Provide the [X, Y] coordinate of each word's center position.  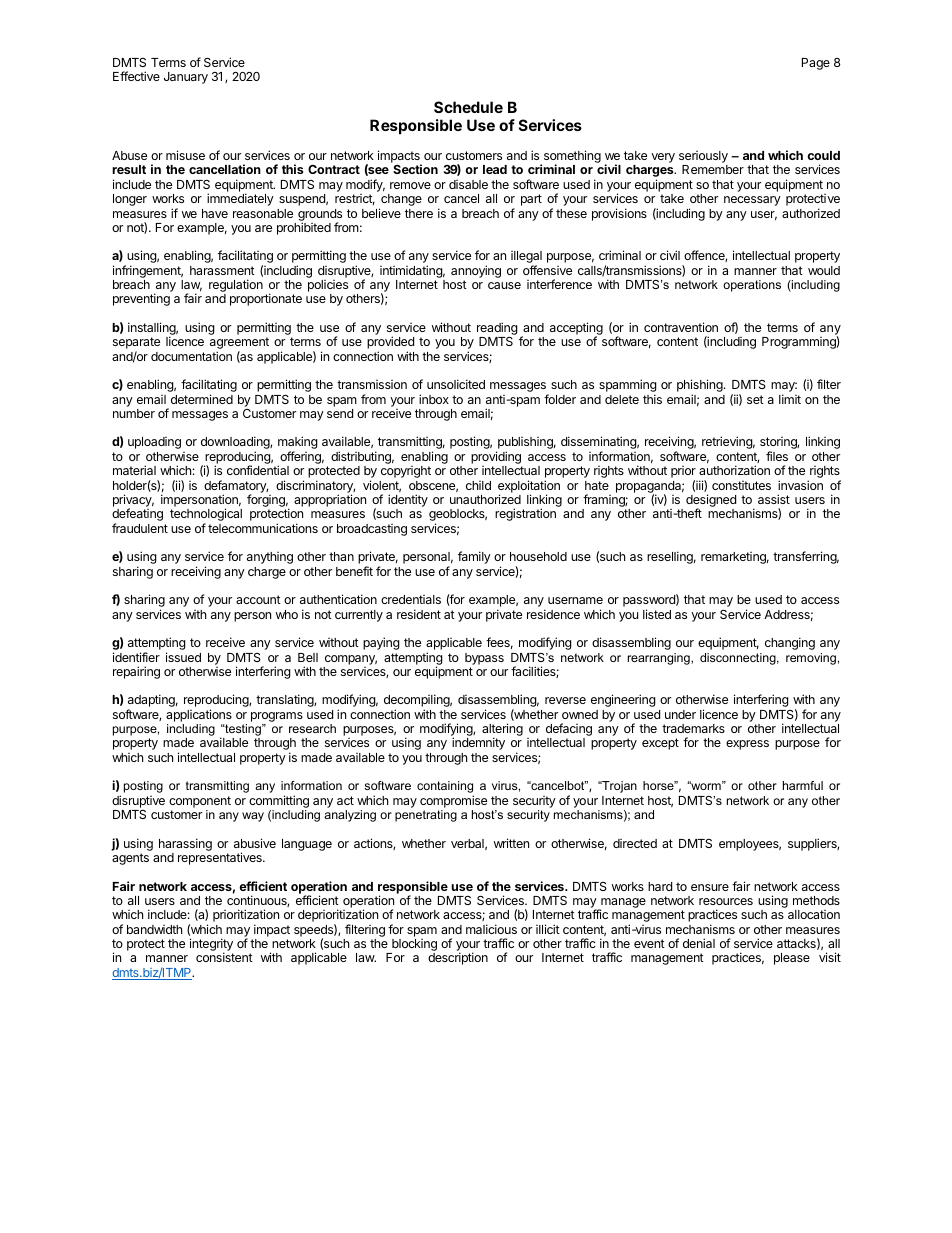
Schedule [468, 107]
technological [206, 516]
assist [774, 499]
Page [816, 64]
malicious [491, 929]
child [478, 485]
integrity [211, 946]
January [186, 78]
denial [699, 943]
